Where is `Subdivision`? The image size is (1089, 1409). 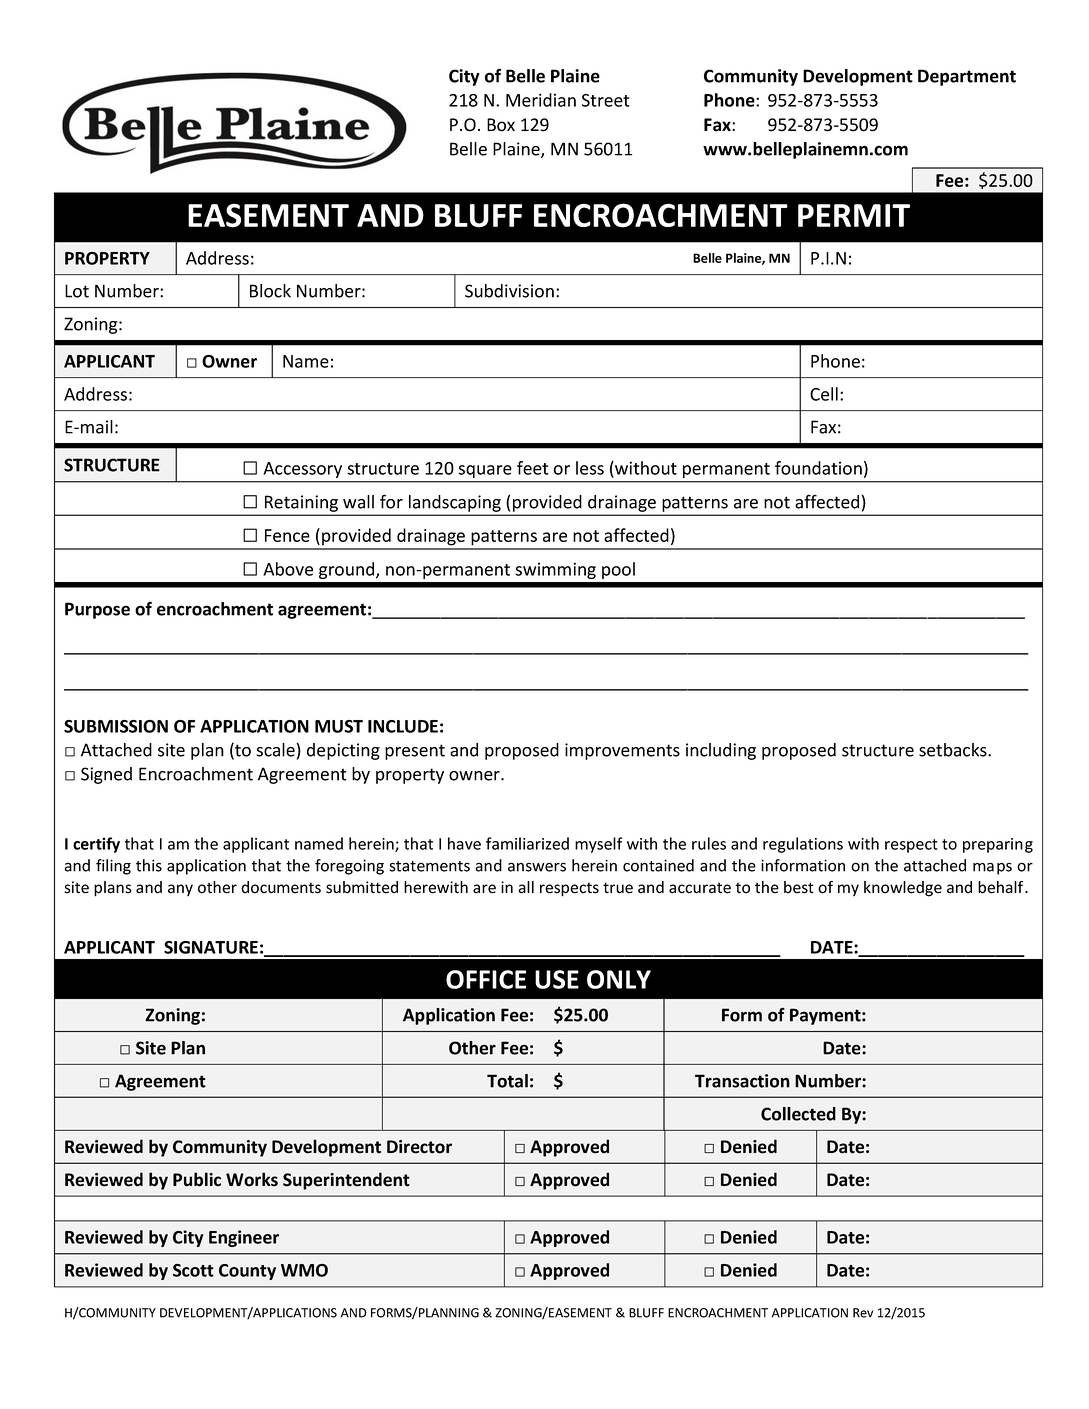
Subdivision is located at coordinates (509, 291).
